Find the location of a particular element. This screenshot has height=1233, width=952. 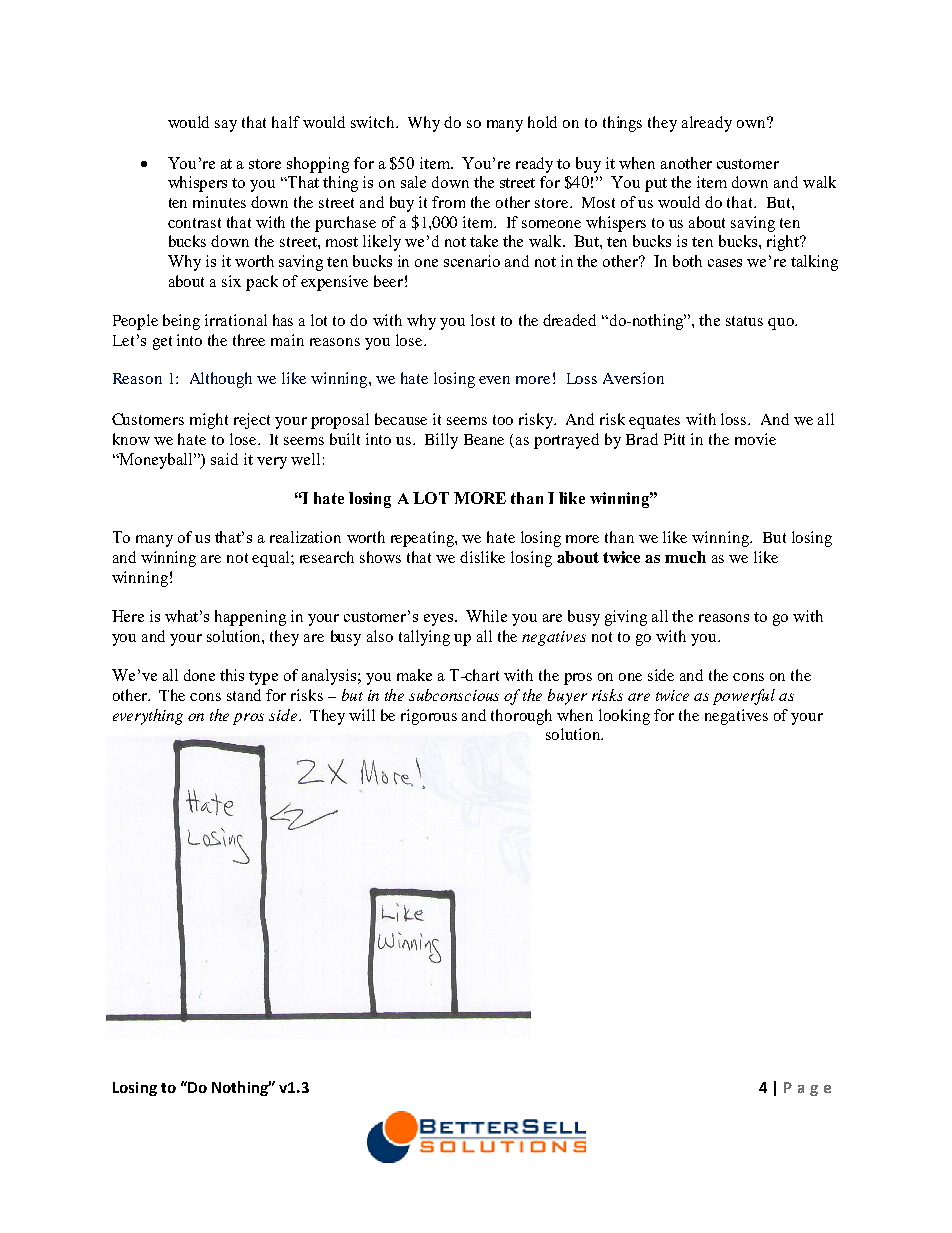

stand is located at coordinates (244, 695).
